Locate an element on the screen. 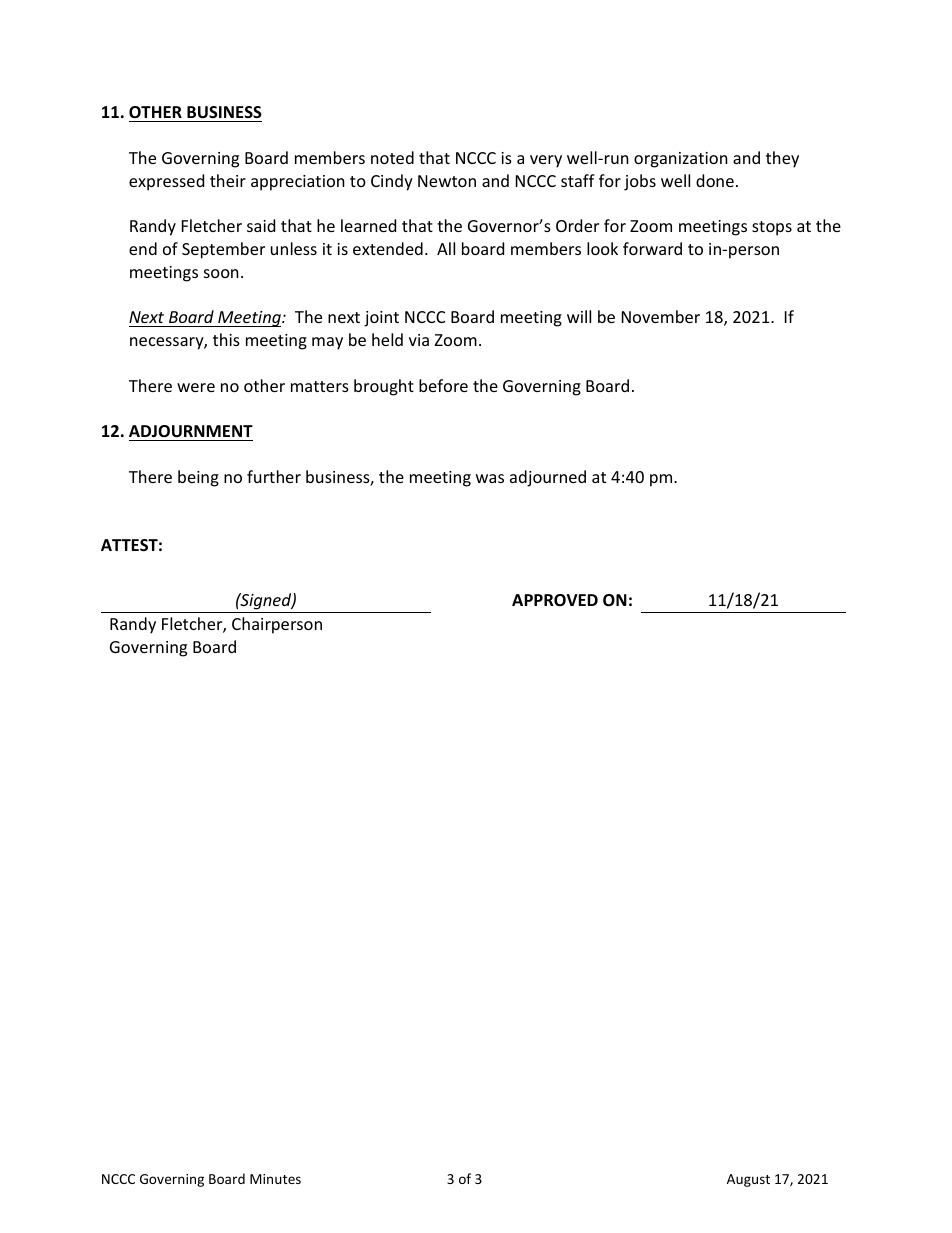 This screenshot has width=952, height=1233. Newton is located at coordinates (447, 181).
